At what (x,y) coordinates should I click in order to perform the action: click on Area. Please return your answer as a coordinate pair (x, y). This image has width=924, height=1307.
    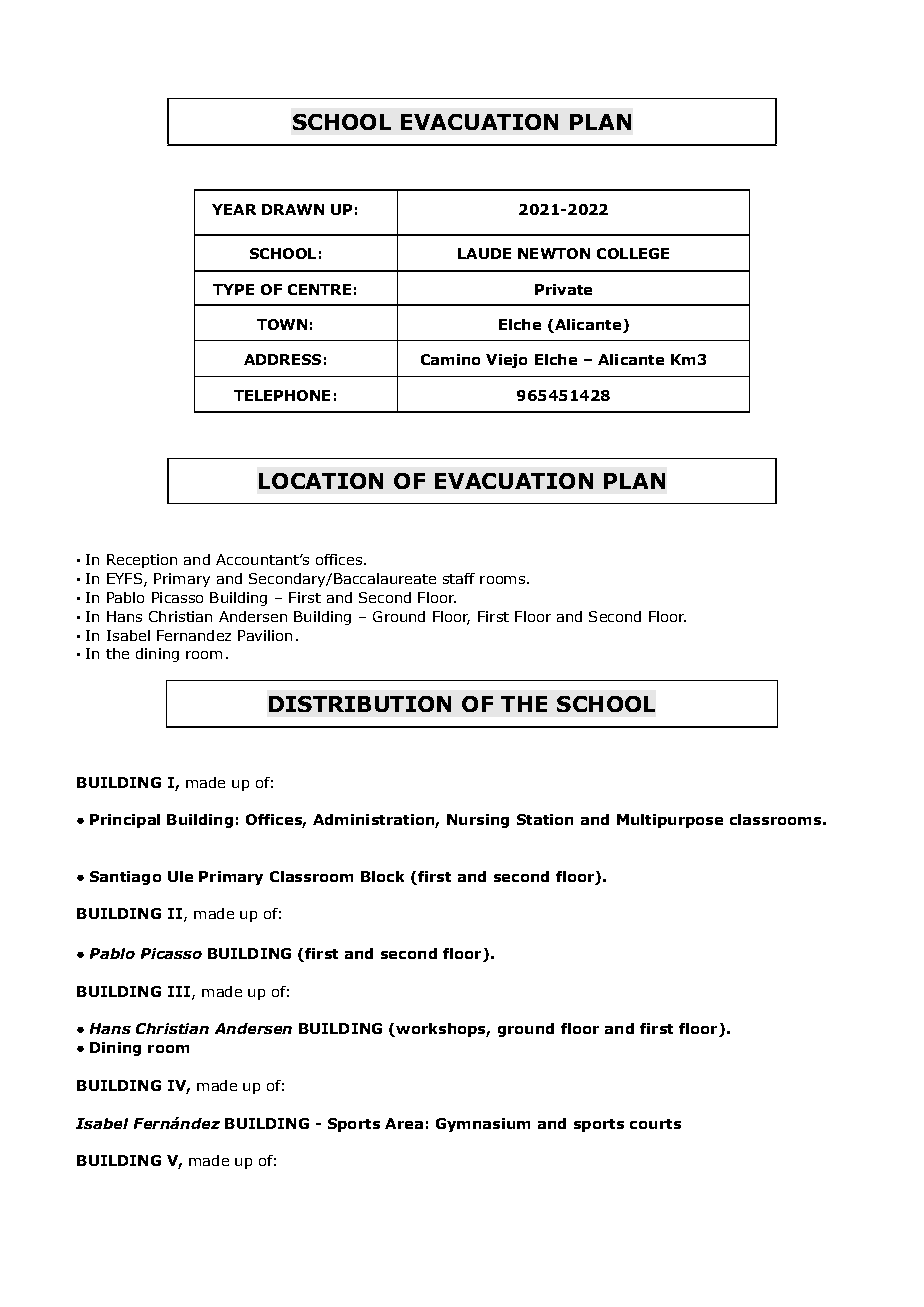
    Looking at the image, I should click on (404, 1123).
